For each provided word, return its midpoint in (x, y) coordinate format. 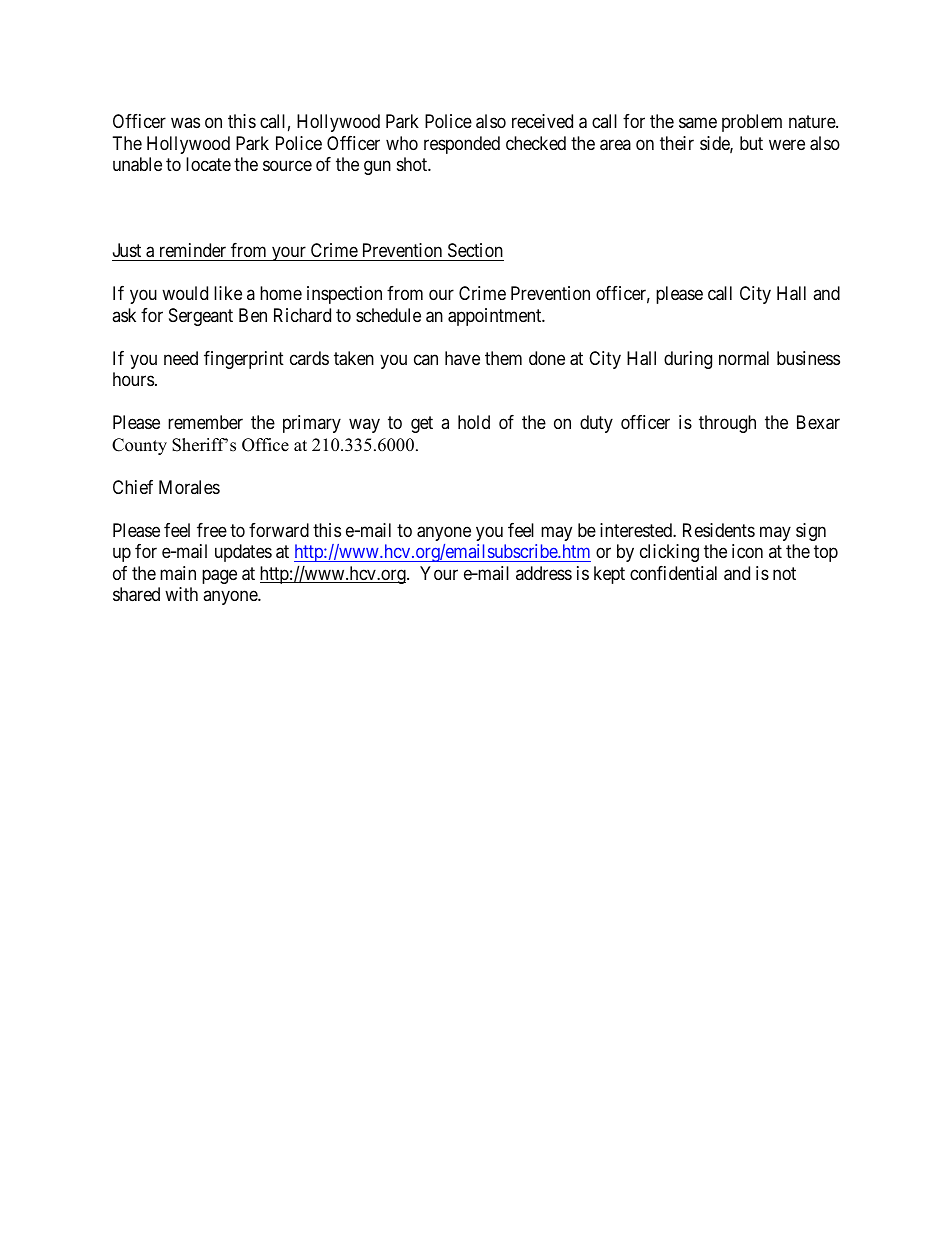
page (219, 576)
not (784, 573)
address (544, 573)
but (751, 143)
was (185, 123)
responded (462, 145)
